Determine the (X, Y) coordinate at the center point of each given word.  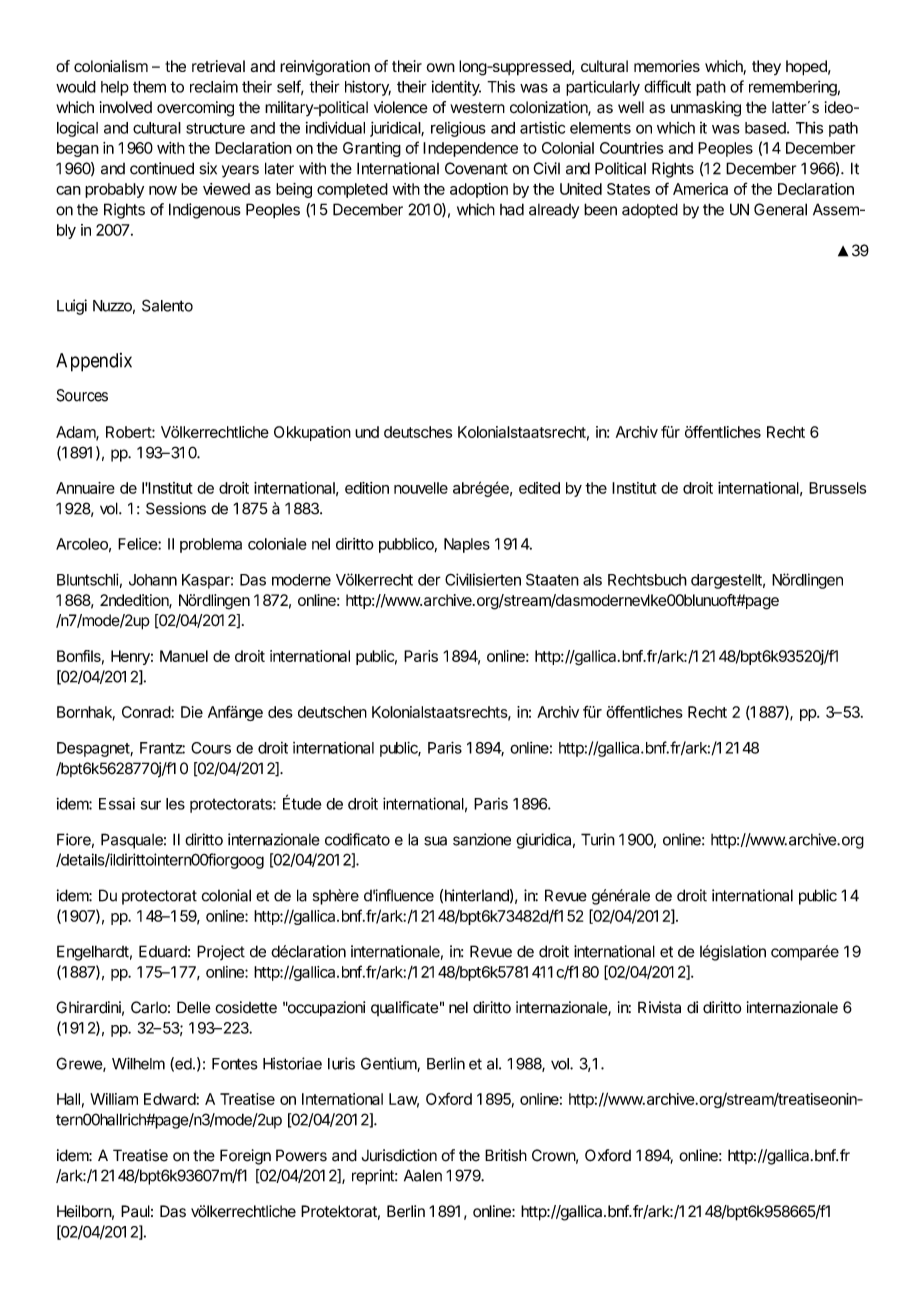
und (367, 432)
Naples (467, 545)
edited (539, 488)
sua (435, 841)
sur (151, 805)
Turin (598, 839)
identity (456, 88)
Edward (170, 1099)
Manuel (184, 656)
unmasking (706, 109)
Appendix (94, 362)
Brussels (837, 488)
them (149, 87)
